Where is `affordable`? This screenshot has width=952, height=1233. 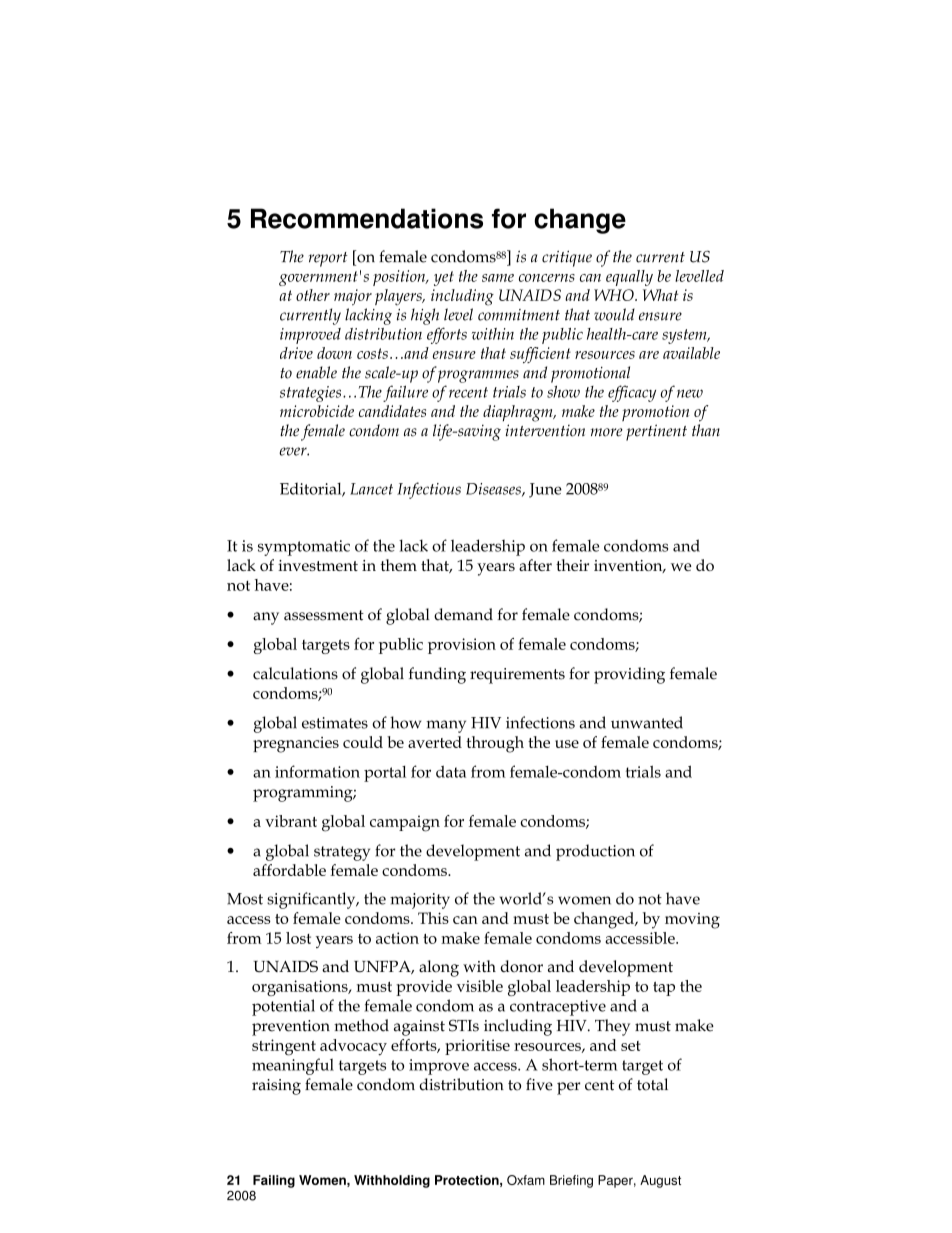 affordable is located at coordinates (289, 870).
